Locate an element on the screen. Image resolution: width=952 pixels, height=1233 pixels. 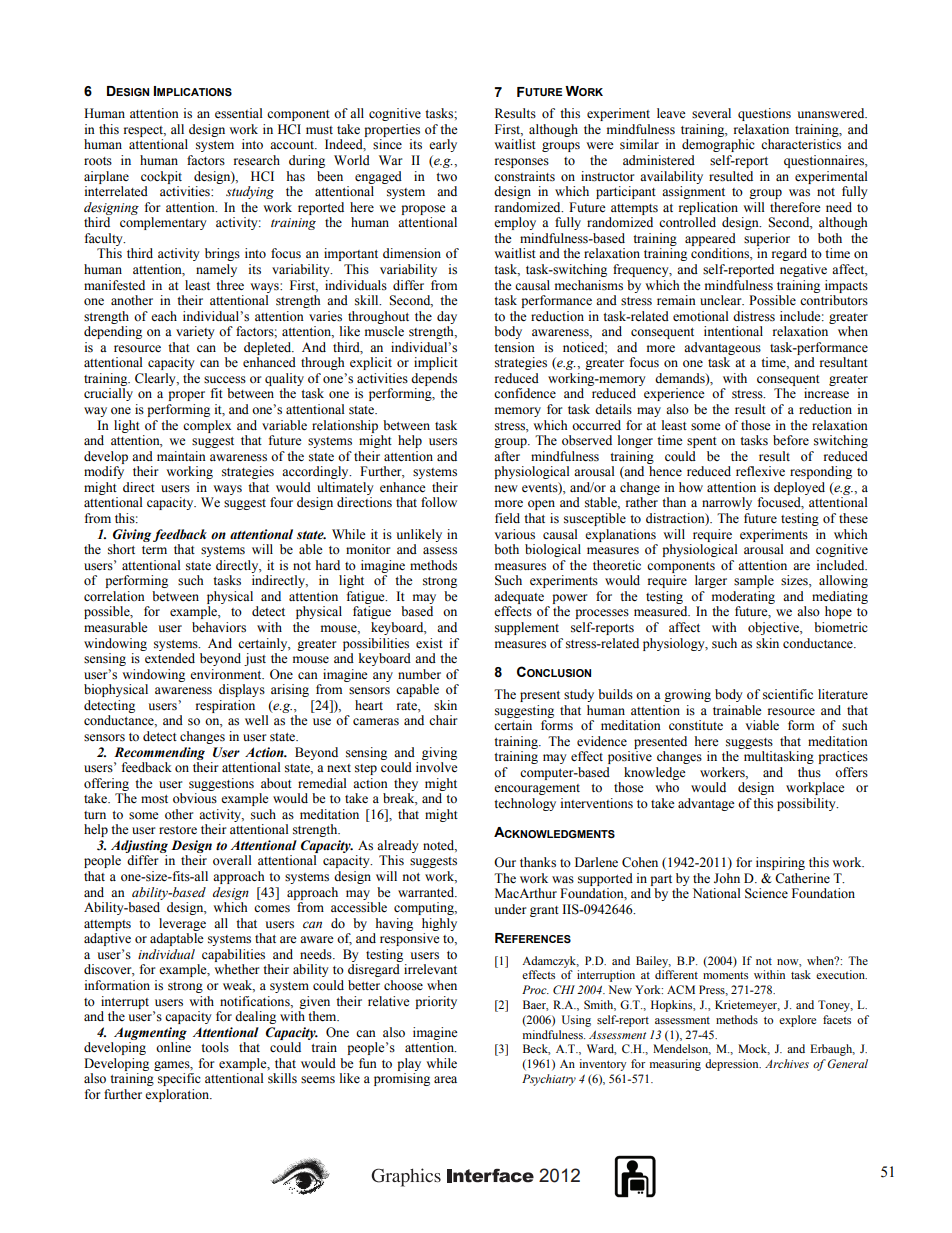
adequate is located at coordinates (519, 597).
